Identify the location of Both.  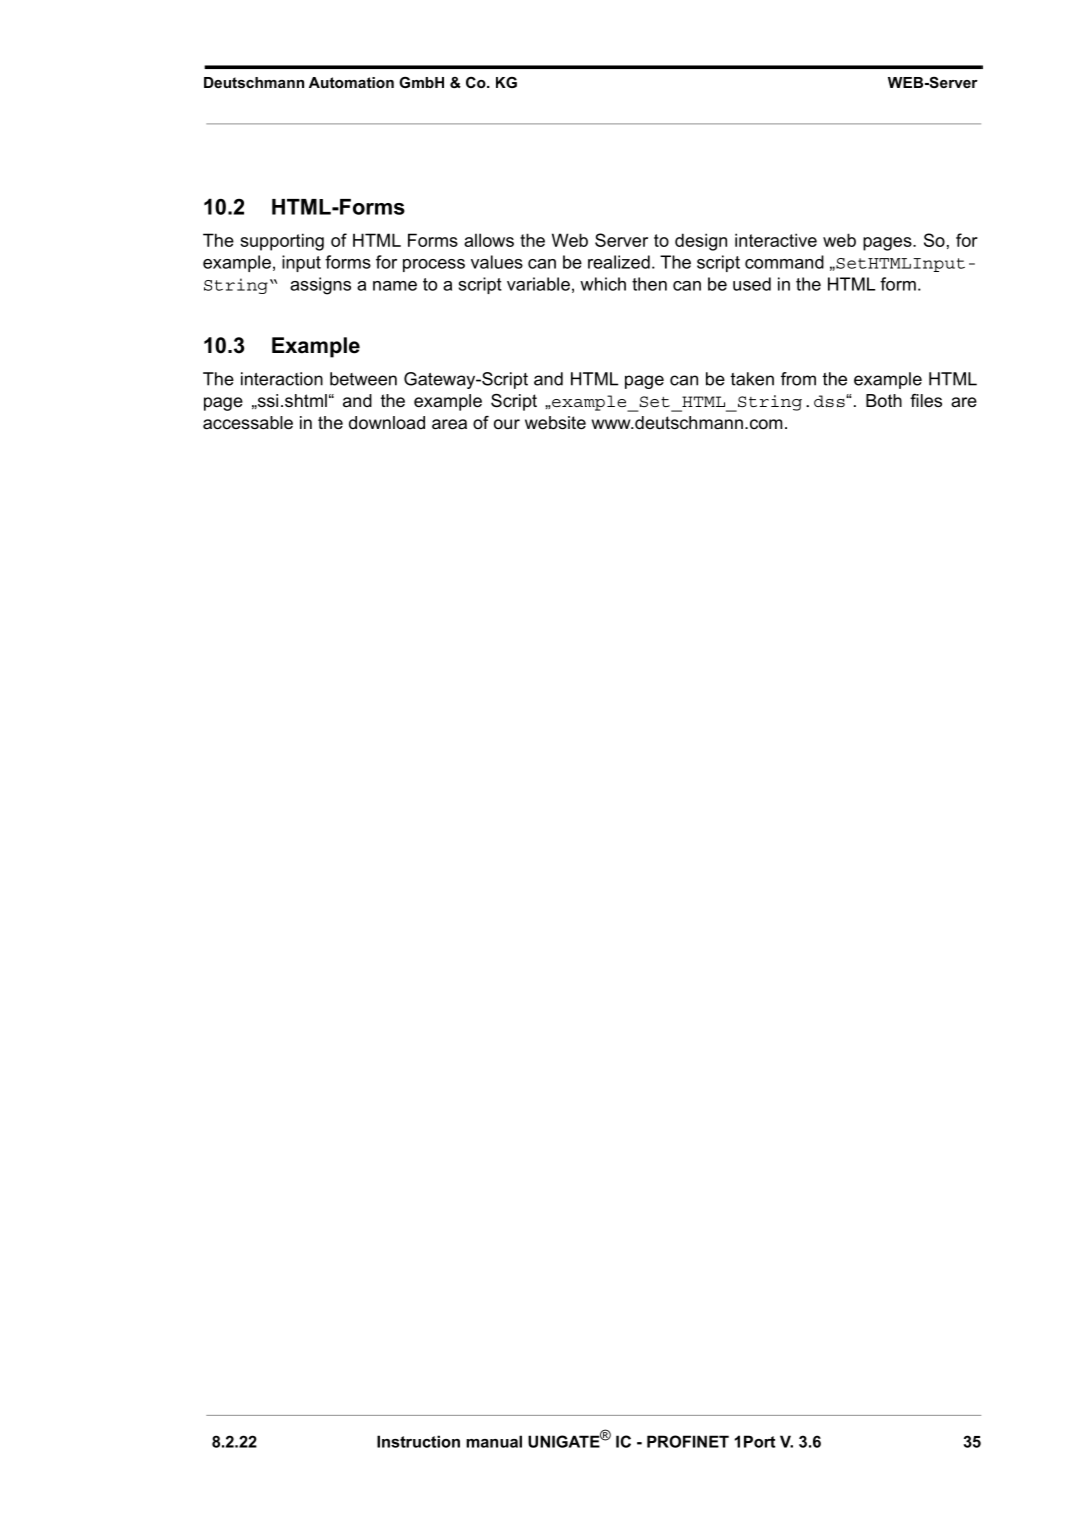
(884, 400).
